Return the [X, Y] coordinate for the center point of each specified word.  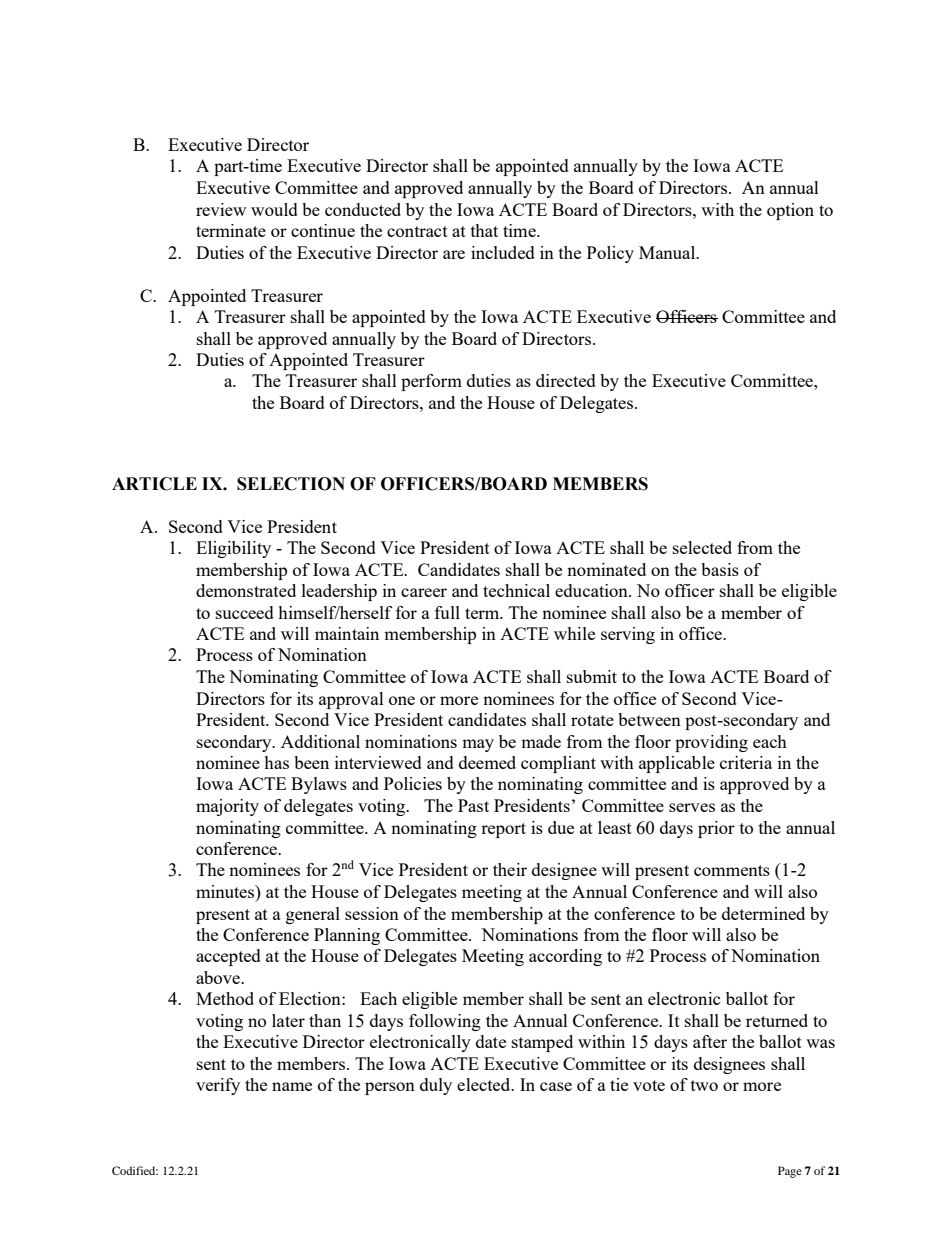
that [484, 230]
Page [790, 1172]
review [221, 209]
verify [218, 1086]
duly [436, 1086]
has [276, 762]
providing [711, 743]
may [478, 745]
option [790, 211]
